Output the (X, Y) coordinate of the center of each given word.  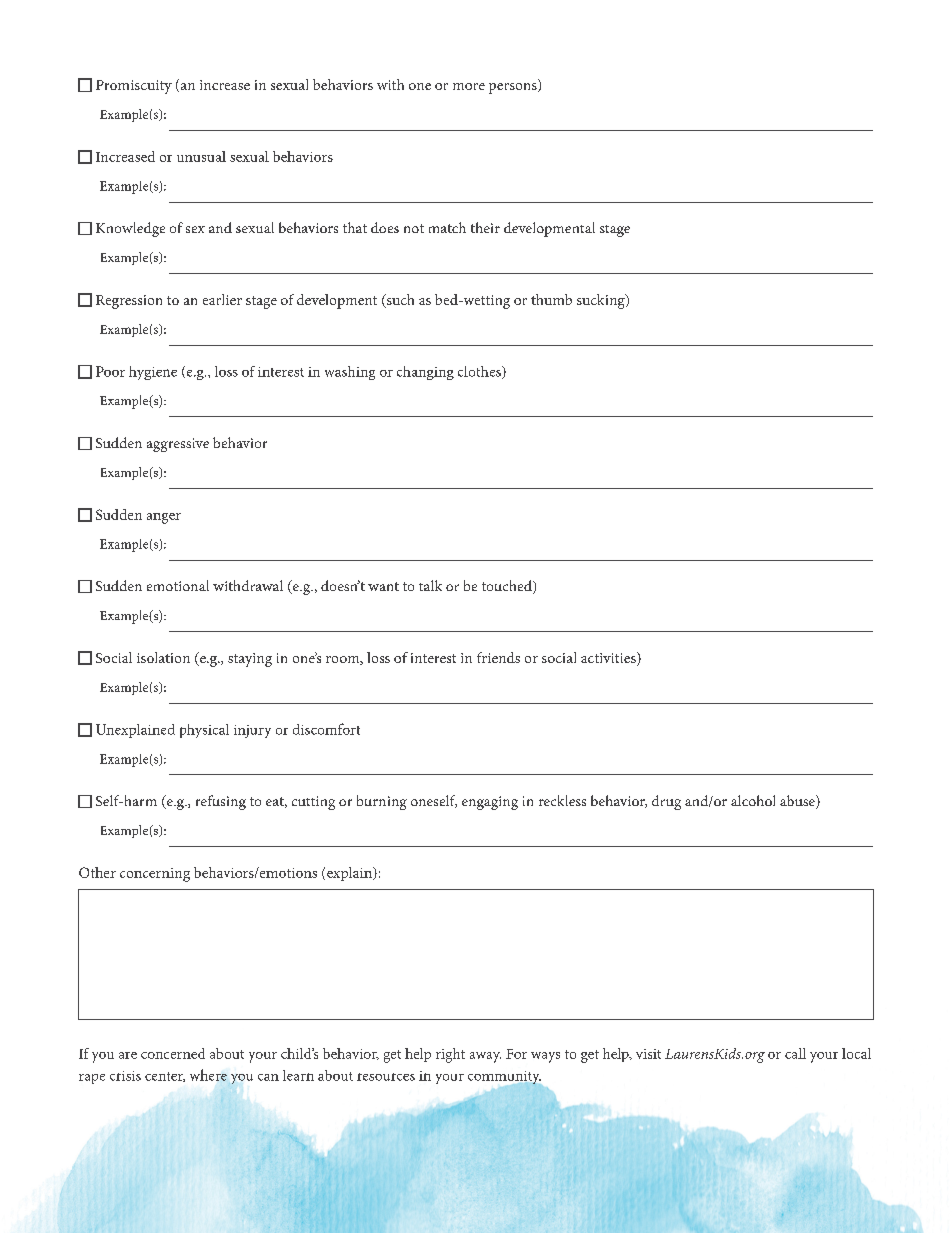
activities (609, 659)
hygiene (153, 373)
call (795, 1053)
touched (508, 587)
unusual (201, 156)
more (469, 86)
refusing (221, 802)
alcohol (753, 800)
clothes (480, 372)
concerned (173, 1053)
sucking (602, 301)
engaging (490, 803)
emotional (178, 585)
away (485, 1057)
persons (514, 88)
